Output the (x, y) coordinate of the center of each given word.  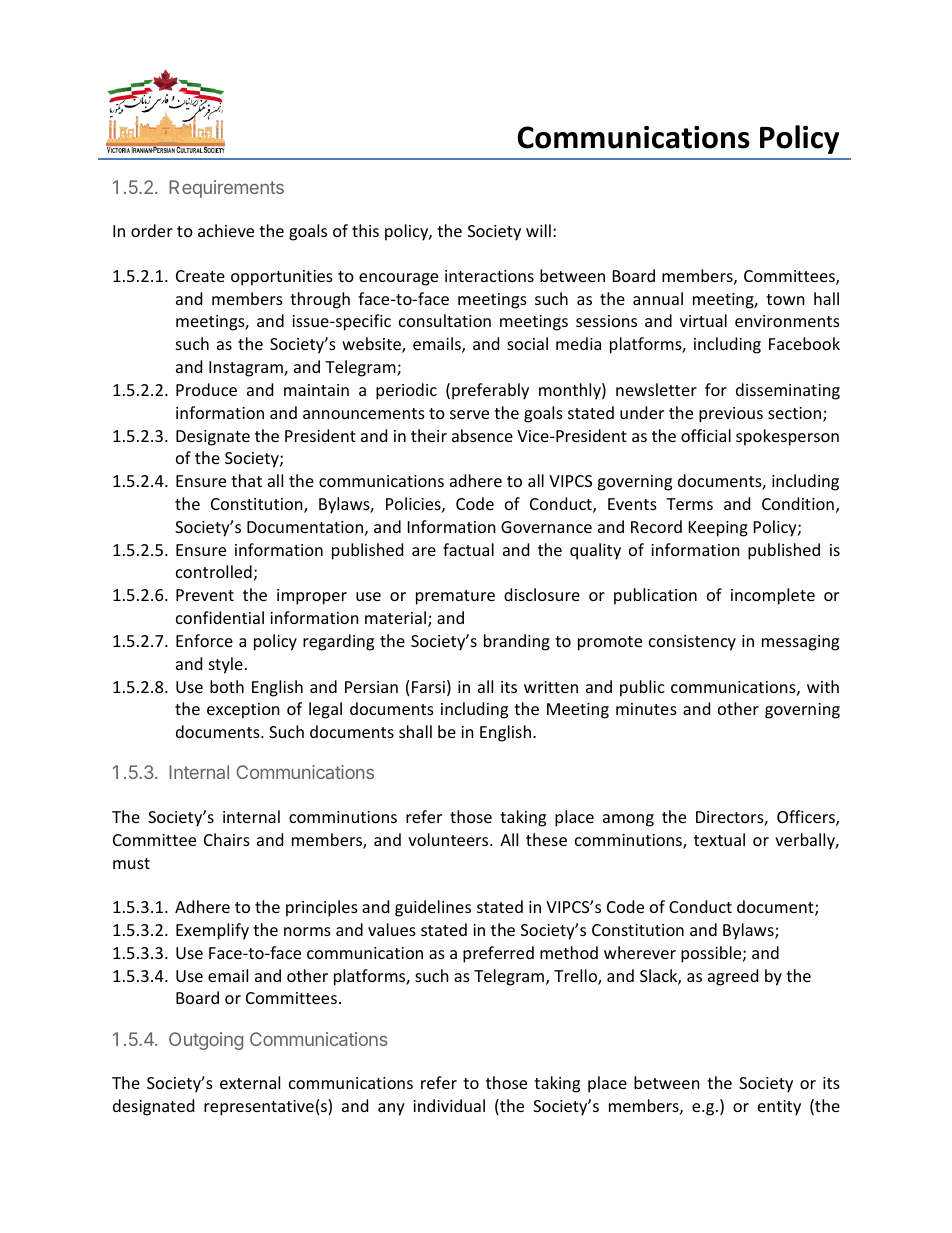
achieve (226, 230)
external (250, 1082)
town (785, 299)
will (538, 230)
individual (449, 1105)
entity (779, 1108)
